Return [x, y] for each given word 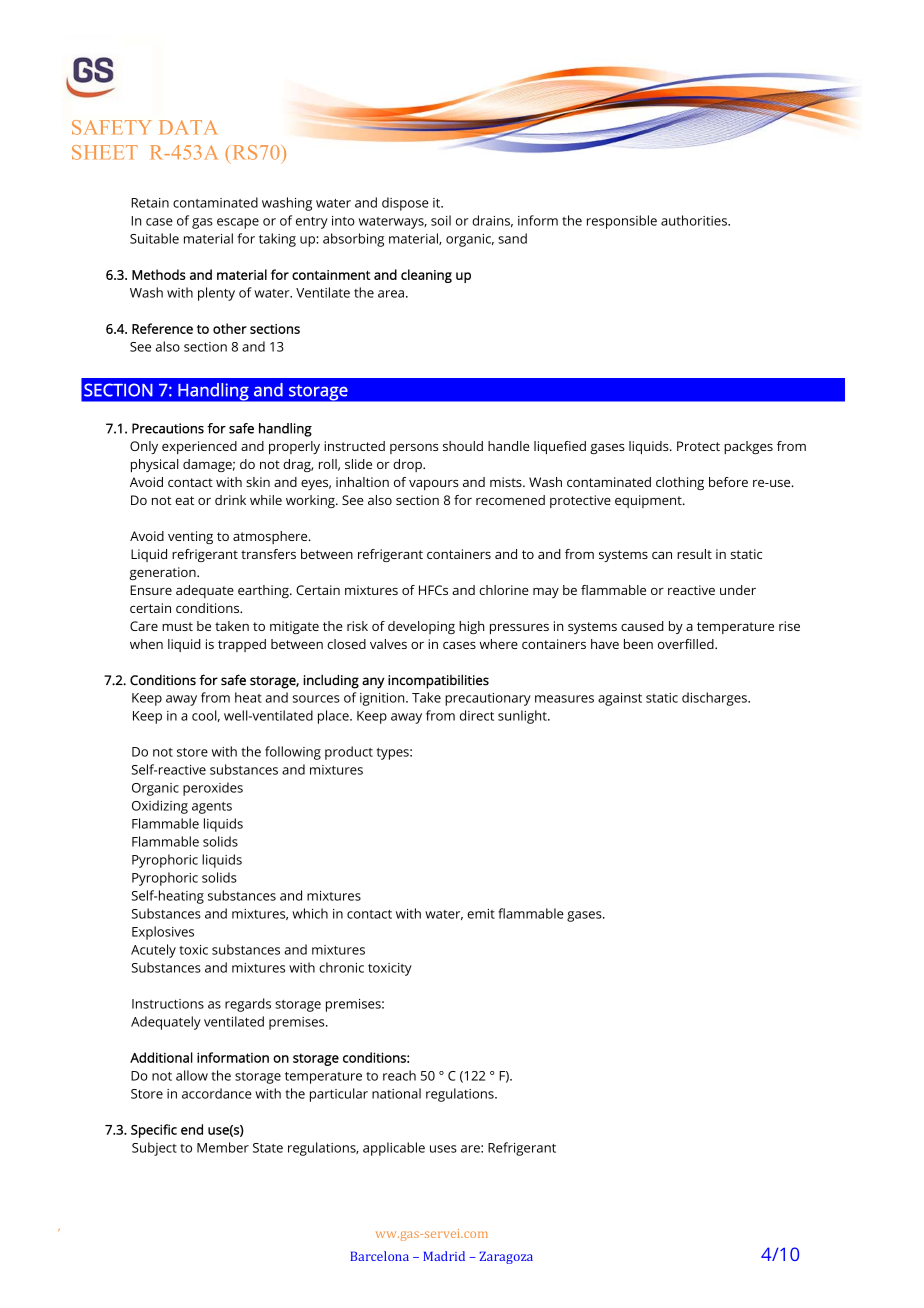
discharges [715, 699]
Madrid [444, 1256]
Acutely [153, 951]
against [620, 699]
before [728, 482]
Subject [154, 1149]
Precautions [168, 428]
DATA [188, 127]
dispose [405, 204]
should [463, 446]
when [146, 644]
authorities [695, 220]
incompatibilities [438, 681]
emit [481, 914]
